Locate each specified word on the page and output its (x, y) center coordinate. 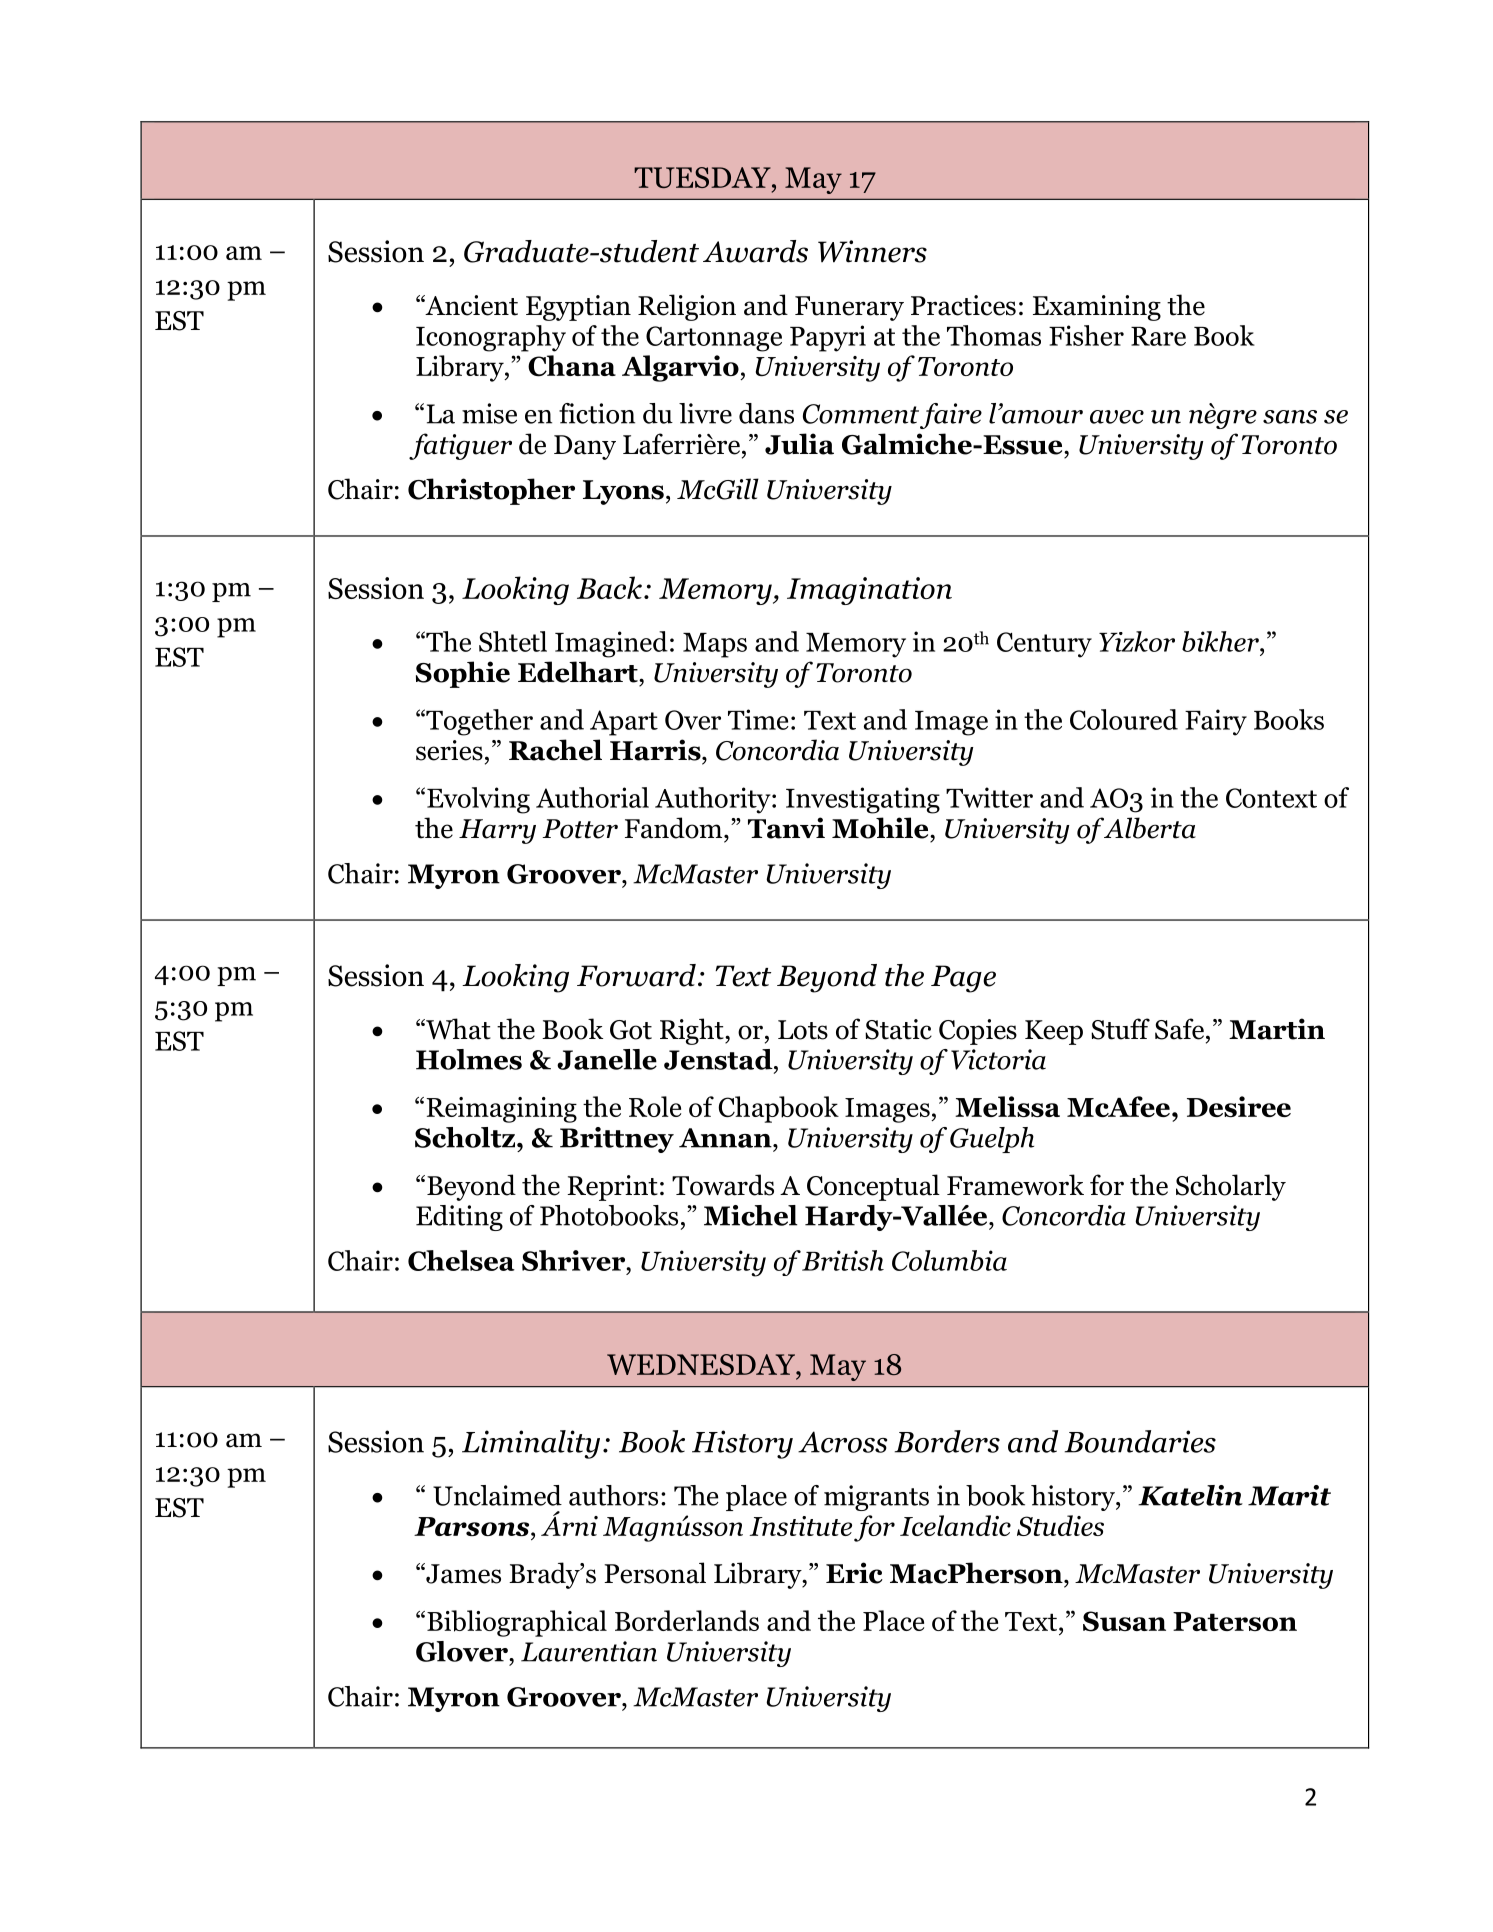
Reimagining (501, 1110)
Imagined (611, 644)
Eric (854, 1573)
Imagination (869, 591)
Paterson (1235, 1621)
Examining (1097, 308)
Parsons (473, 1526)
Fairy (1216, 722)
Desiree (1239, 1106)
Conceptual (873, 1187)
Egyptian (578, 308)
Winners (872, 251)
